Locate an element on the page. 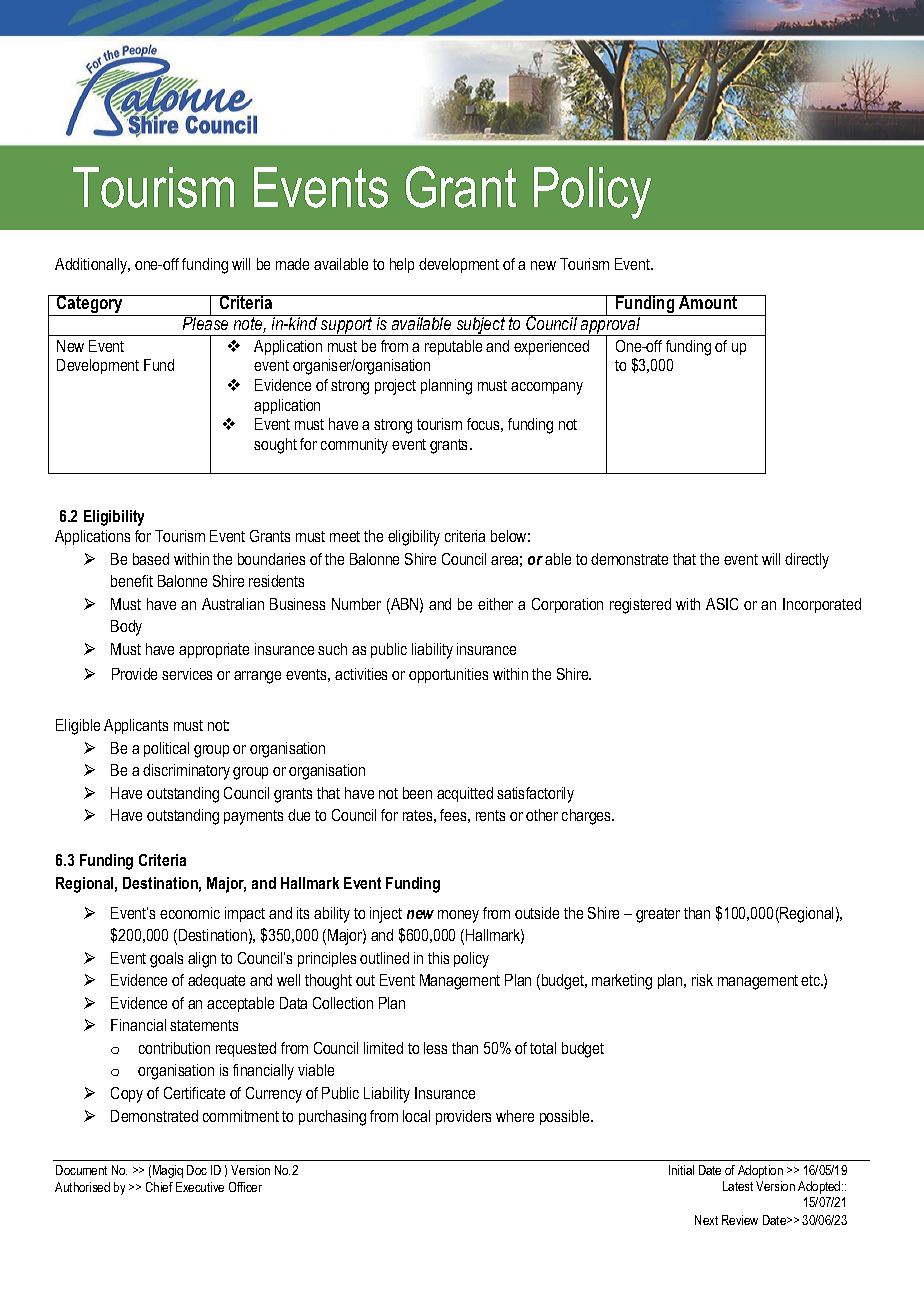  Please is located at coordinates (206, 322).
